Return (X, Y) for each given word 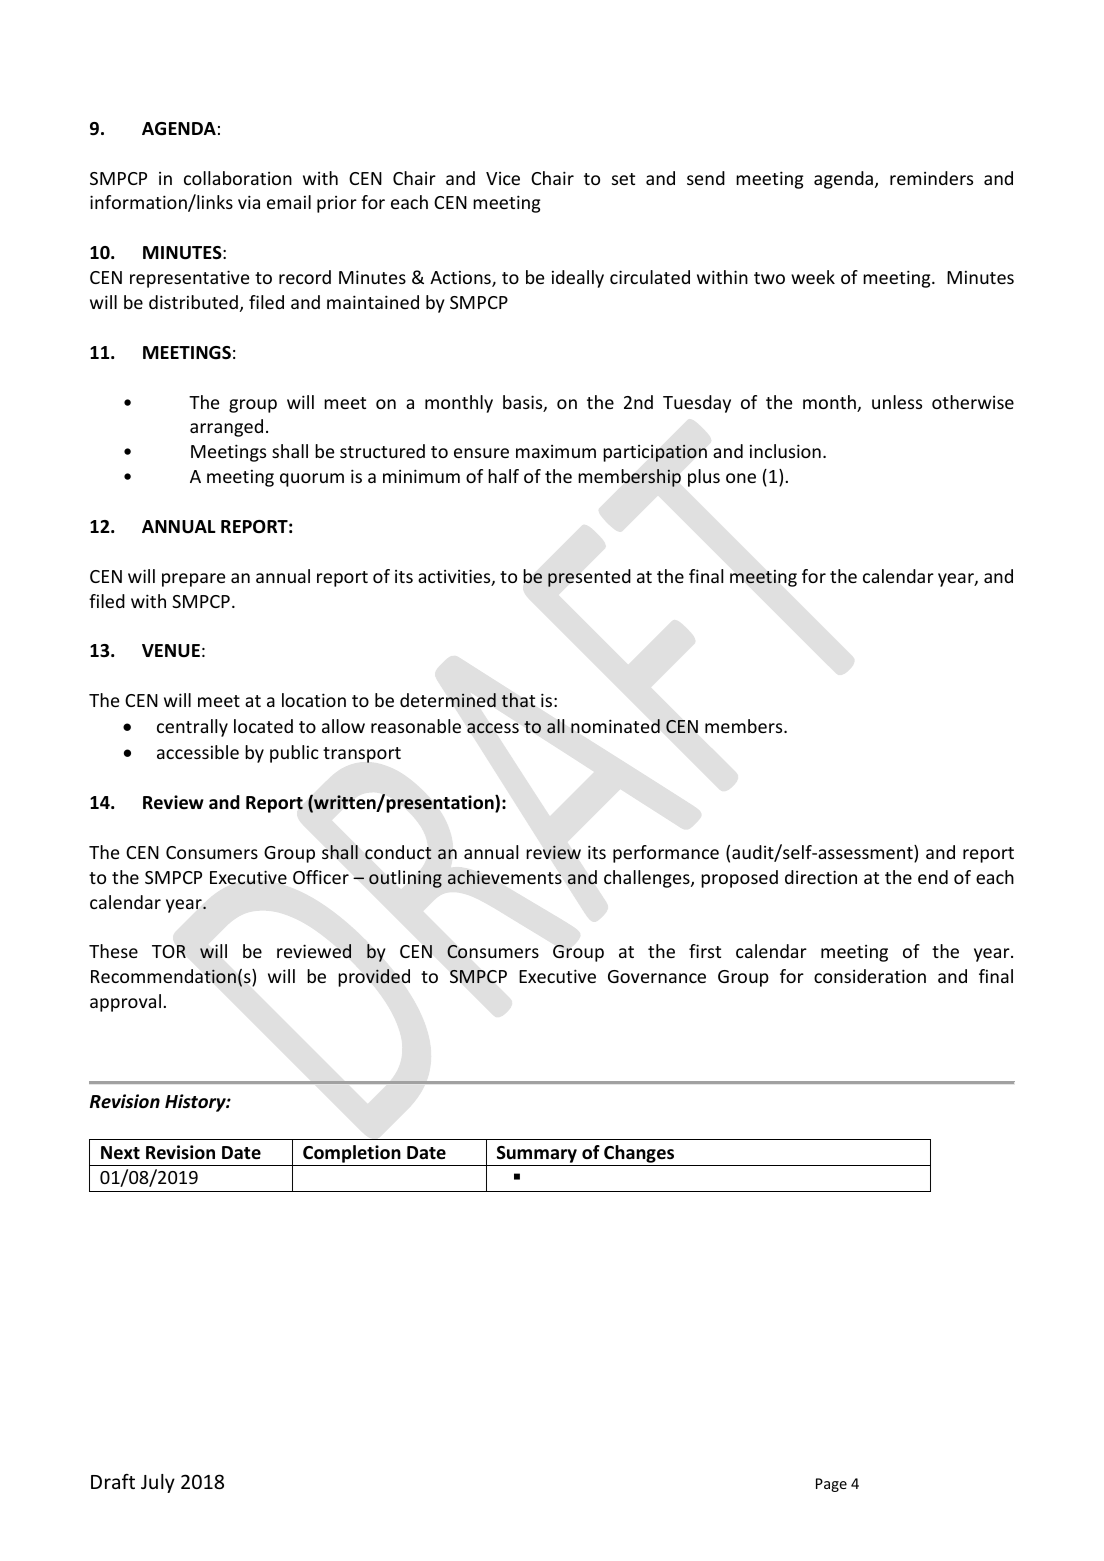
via (249, 202)
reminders (931, 178)
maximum (556, 451)
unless (897, 402)
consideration (870, 976)
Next (120, 1153)
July (158, 1483)
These (113, 951)
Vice (503, 178)
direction (821, 877)
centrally (192, 728)
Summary (537, 1154)
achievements (505, 877)
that (518, 700)
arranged (226, 428)
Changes (639, 1154)
